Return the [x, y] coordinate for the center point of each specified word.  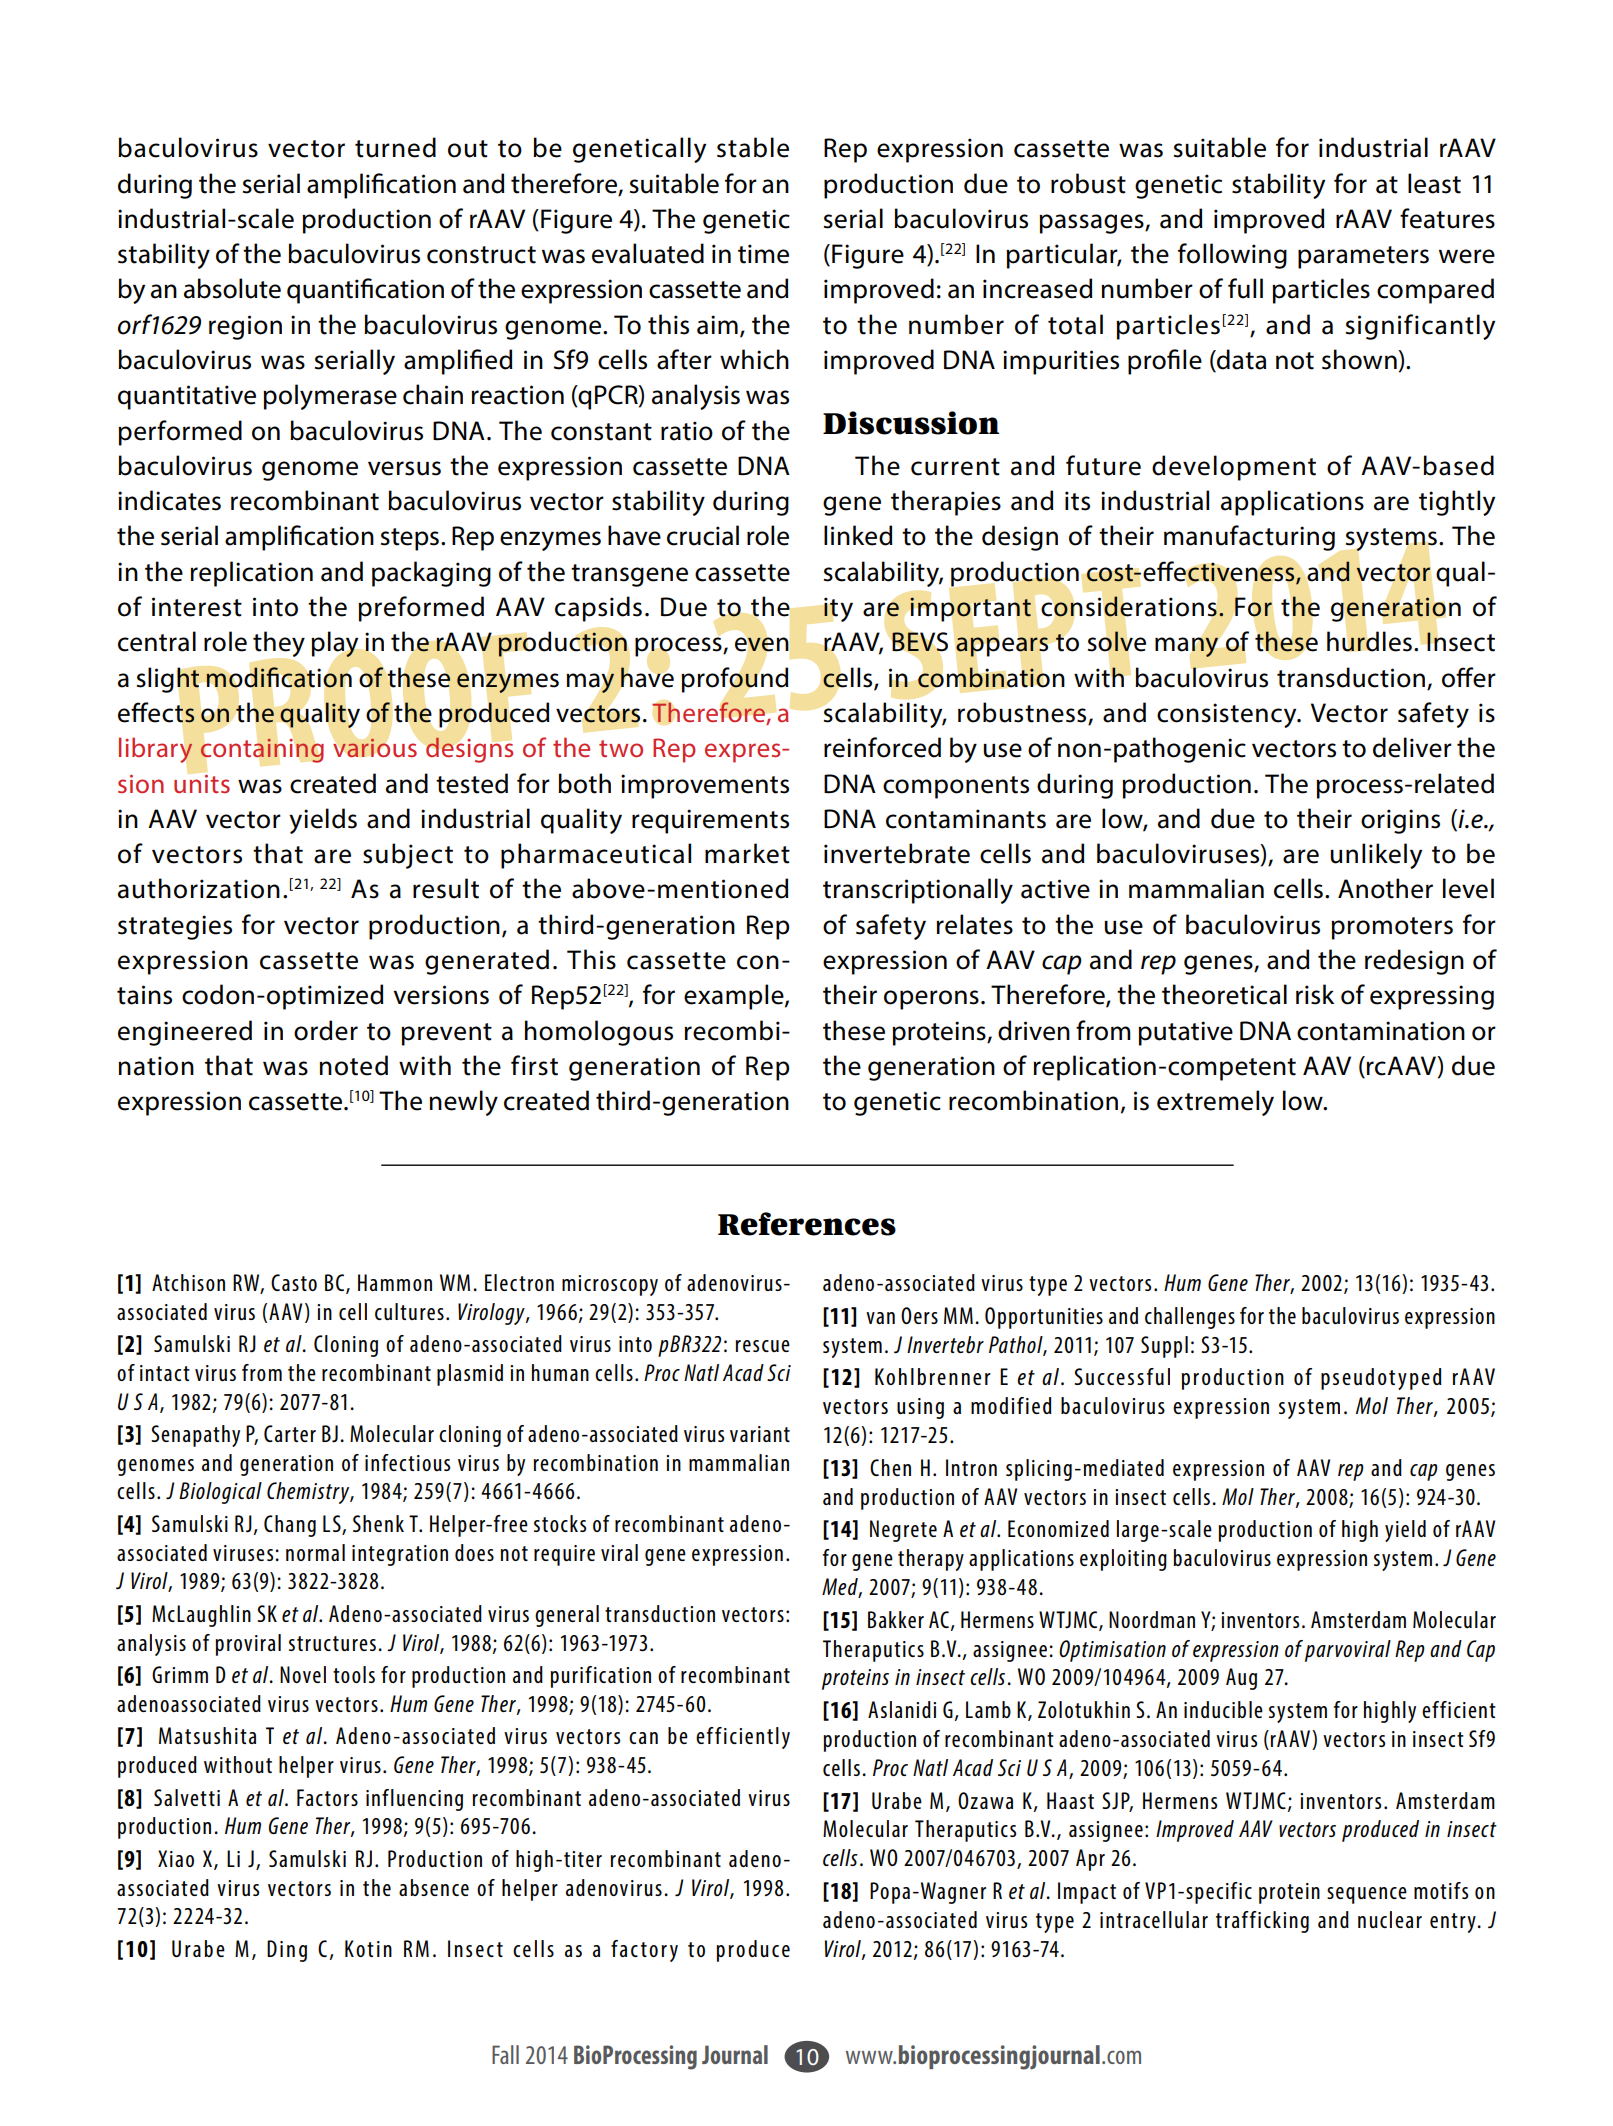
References [807, 1224]
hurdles [1369, 641]
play [334, 644]
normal [315, 1552]
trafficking [1262, 1922]
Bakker [896, 1619]
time [763, 254]
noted [353, 1065]
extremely [1215, 1103]
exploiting [1123, 1560]
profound [735, 680]
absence [434, 1887]
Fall [505, 2054]
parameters [1363, 257]
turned [395, 147]
